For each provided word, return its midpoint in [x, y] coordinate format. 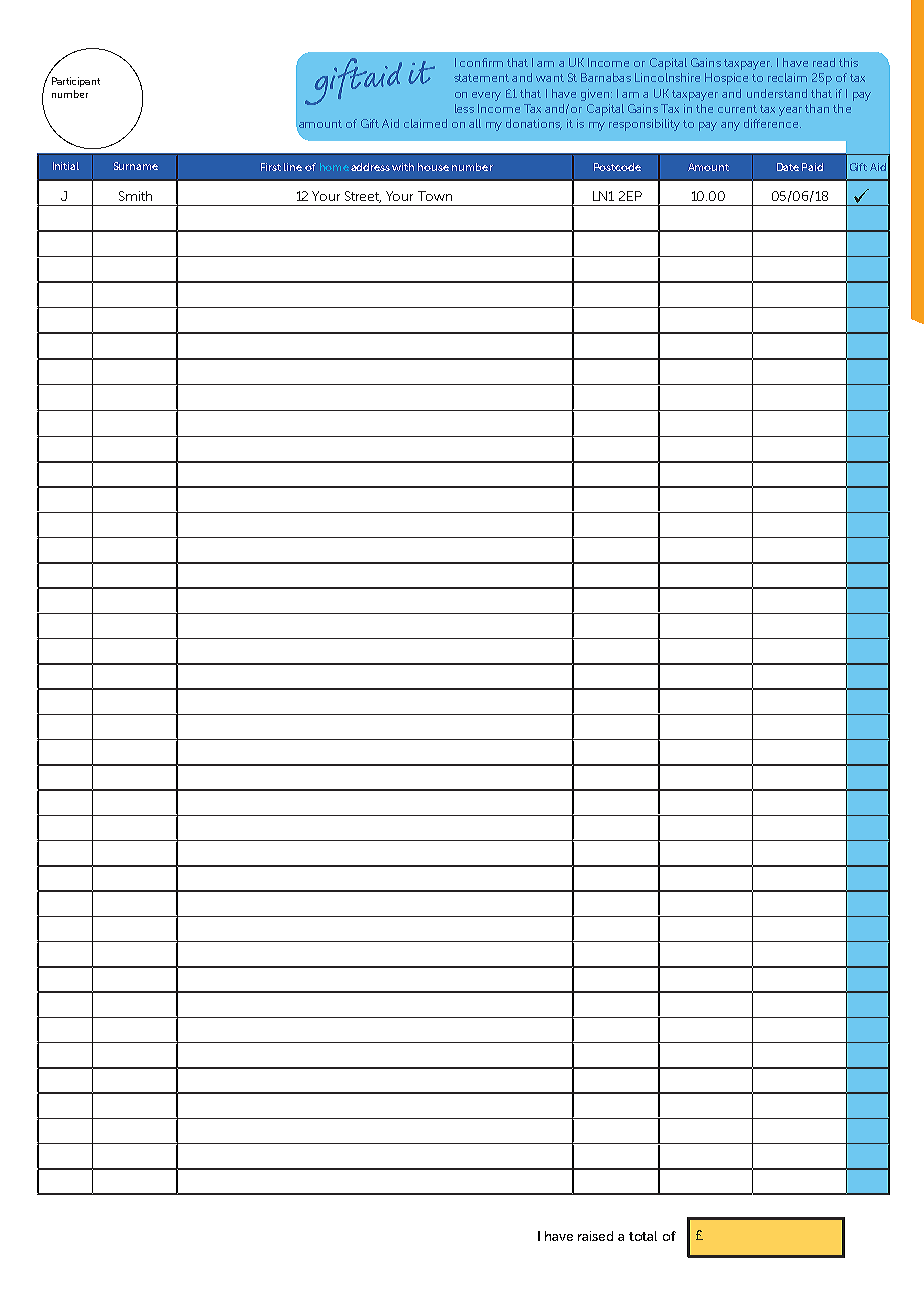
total [643, 1236]
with [403, 167]
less [464, 108]
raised [595, 1236]
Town [435, 196]
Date [788, 167]
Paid [812, 167]
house [433, 167]
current [737, 109]
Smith [135, 196]
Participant [76, 82]
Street [363, 197]
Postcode [617, 167]
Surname [136, 166]
